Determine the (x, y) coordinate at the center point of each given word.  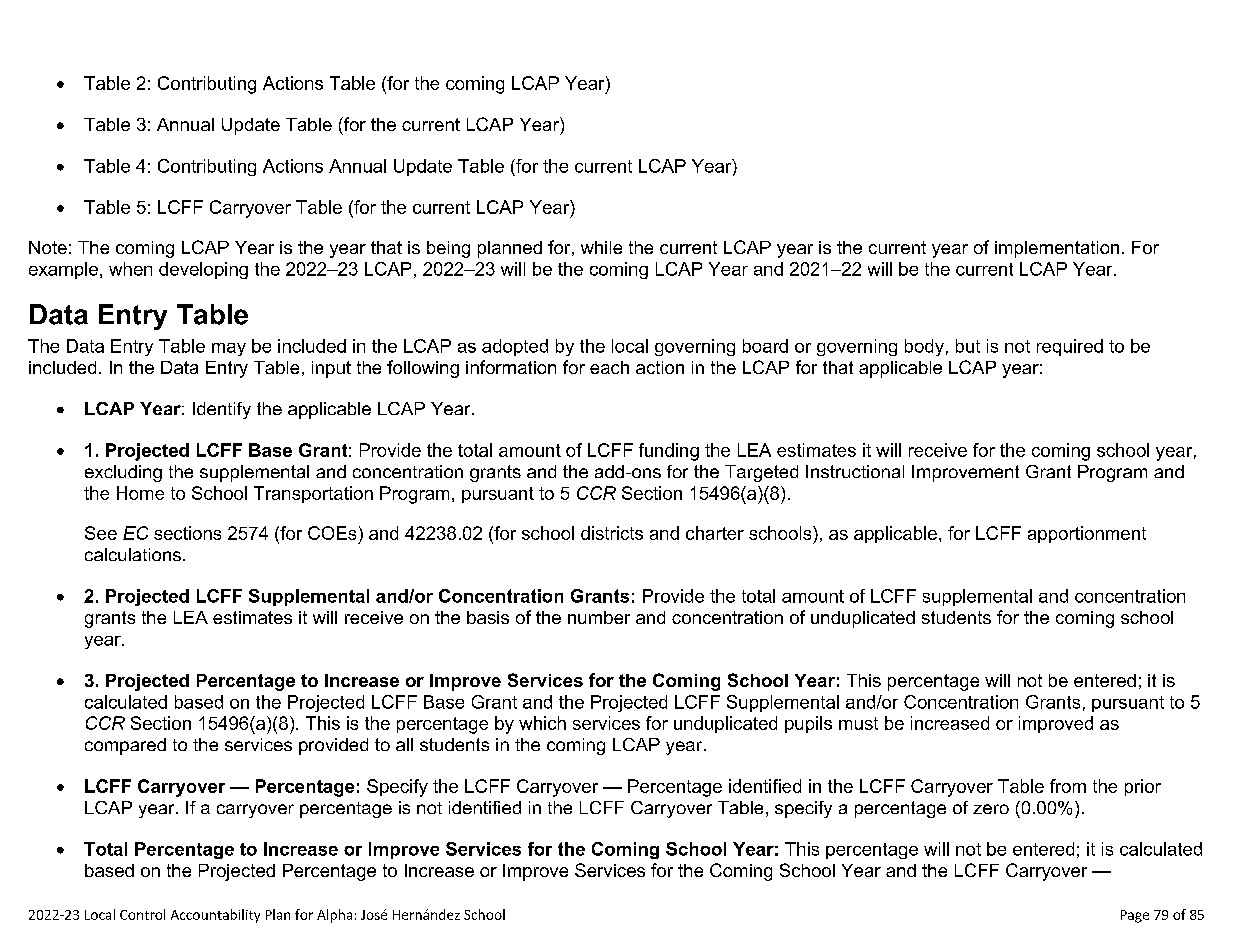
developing (203, 270)
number (599, 617)
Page (1135, 916)
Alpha (334, 916)
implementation (1057, 249)
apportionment (1087, 534)
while (601, 247)
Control (142, 914)
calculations (133, 554)
